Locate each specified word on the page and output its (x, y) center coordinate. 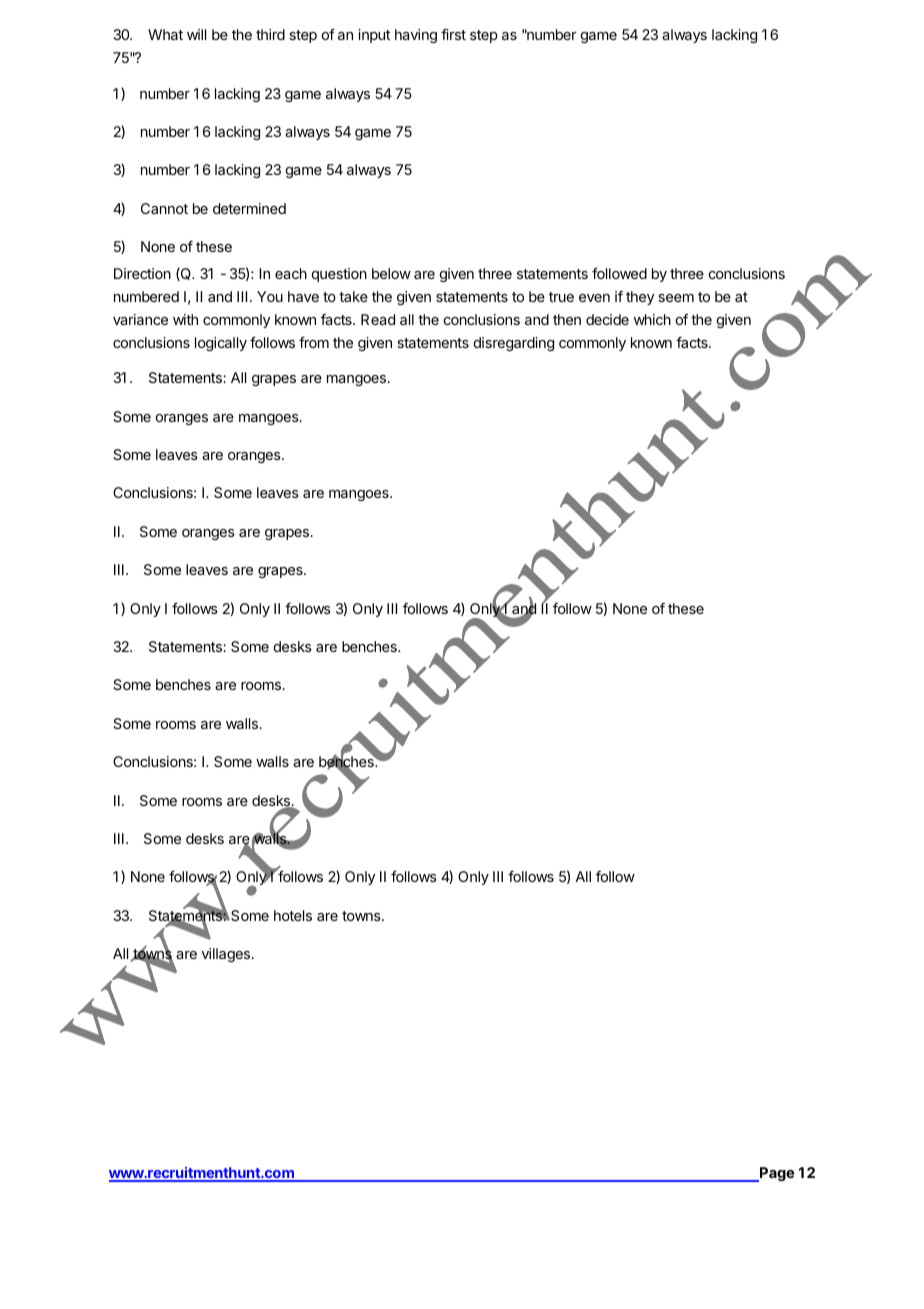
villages (226, 955)
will (196, 34)
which (652, 319)
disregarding (514, 344)
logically (221, 344)
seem (676, 298)
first (453, 34)
